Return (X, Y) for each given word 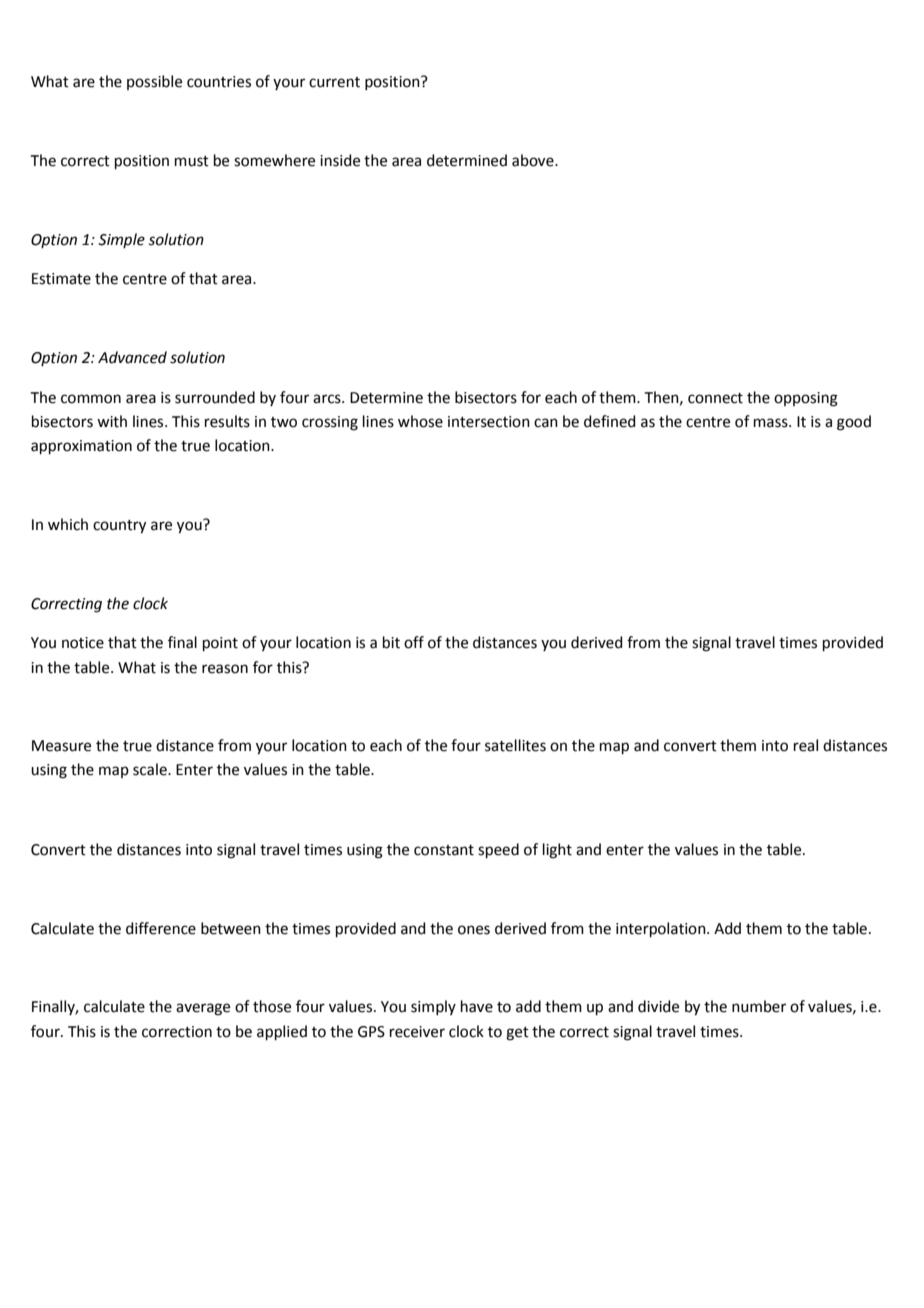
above (534, 160)
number (759, 1006)
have (477, 1006)
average (203, 1009)
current (334, 82)
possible (154, 82)
